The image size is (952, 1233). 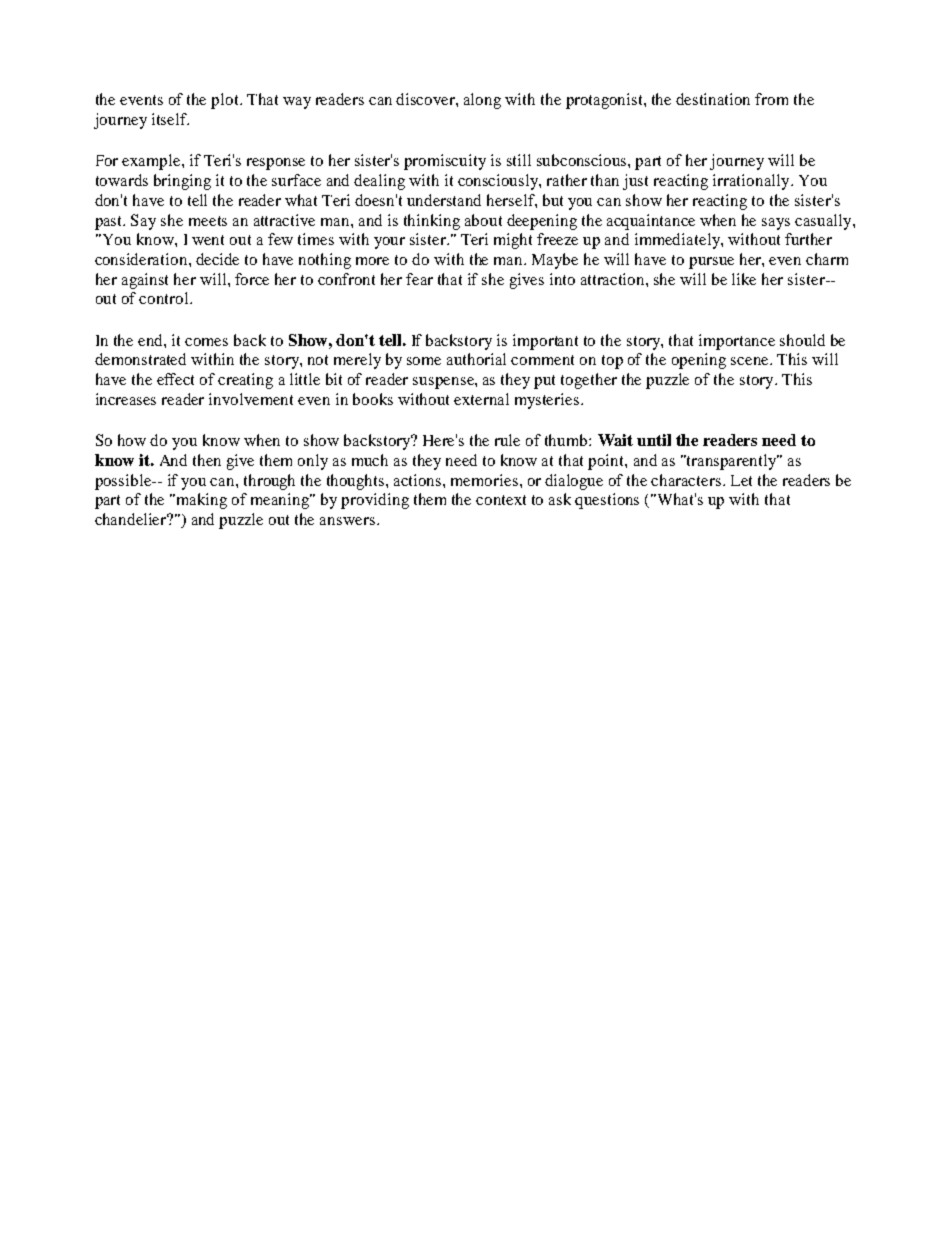 I want to click on destination, so click(x=713, y=99).
